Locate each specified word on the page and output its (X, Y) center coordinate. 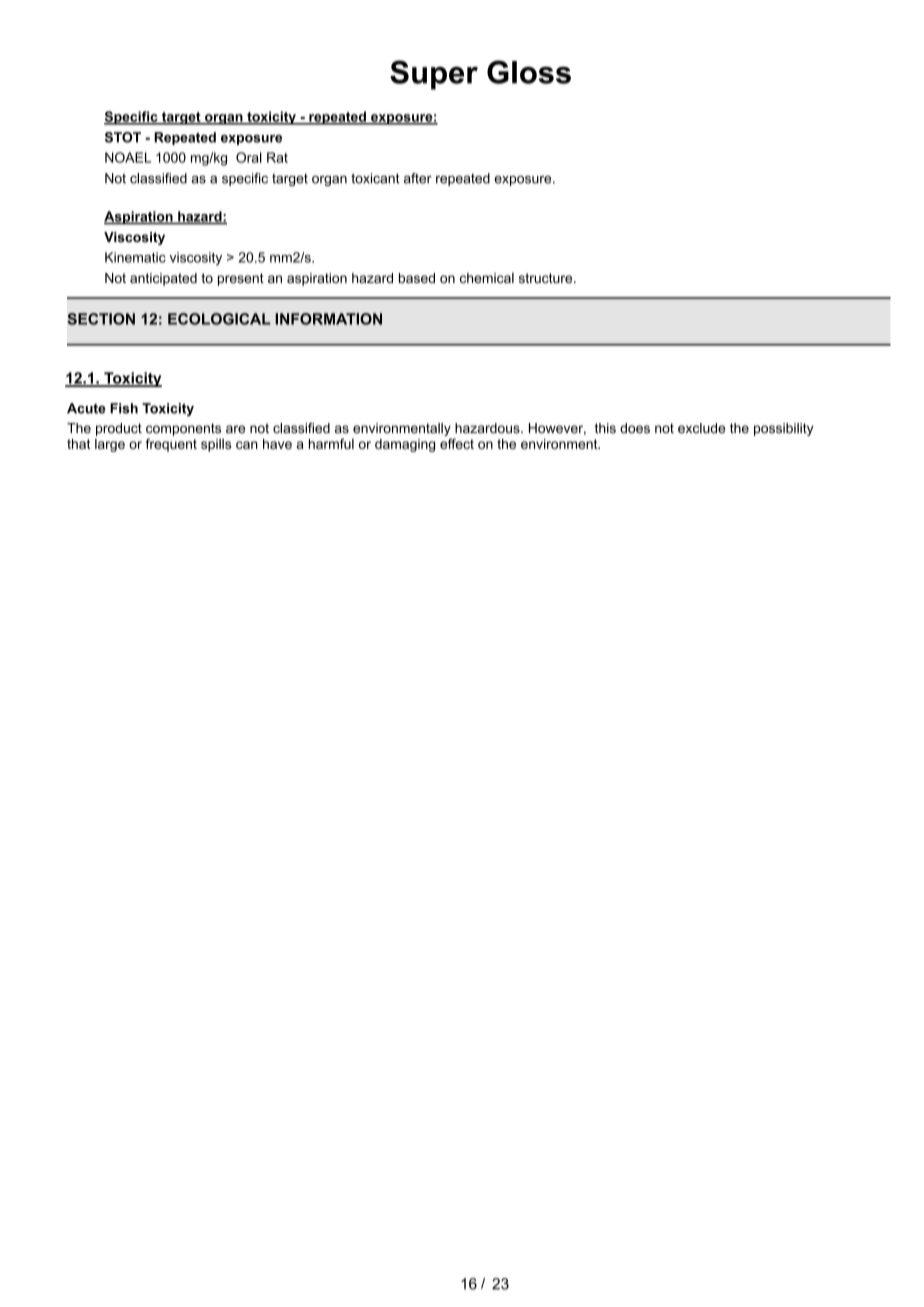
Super (434, 75)
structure (547, 278)
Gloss (529, 72)
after (418, 178)
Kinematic (135, 257)
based (417, 278)
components (183, 429)
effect (457, 443)
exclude (701, 428)
